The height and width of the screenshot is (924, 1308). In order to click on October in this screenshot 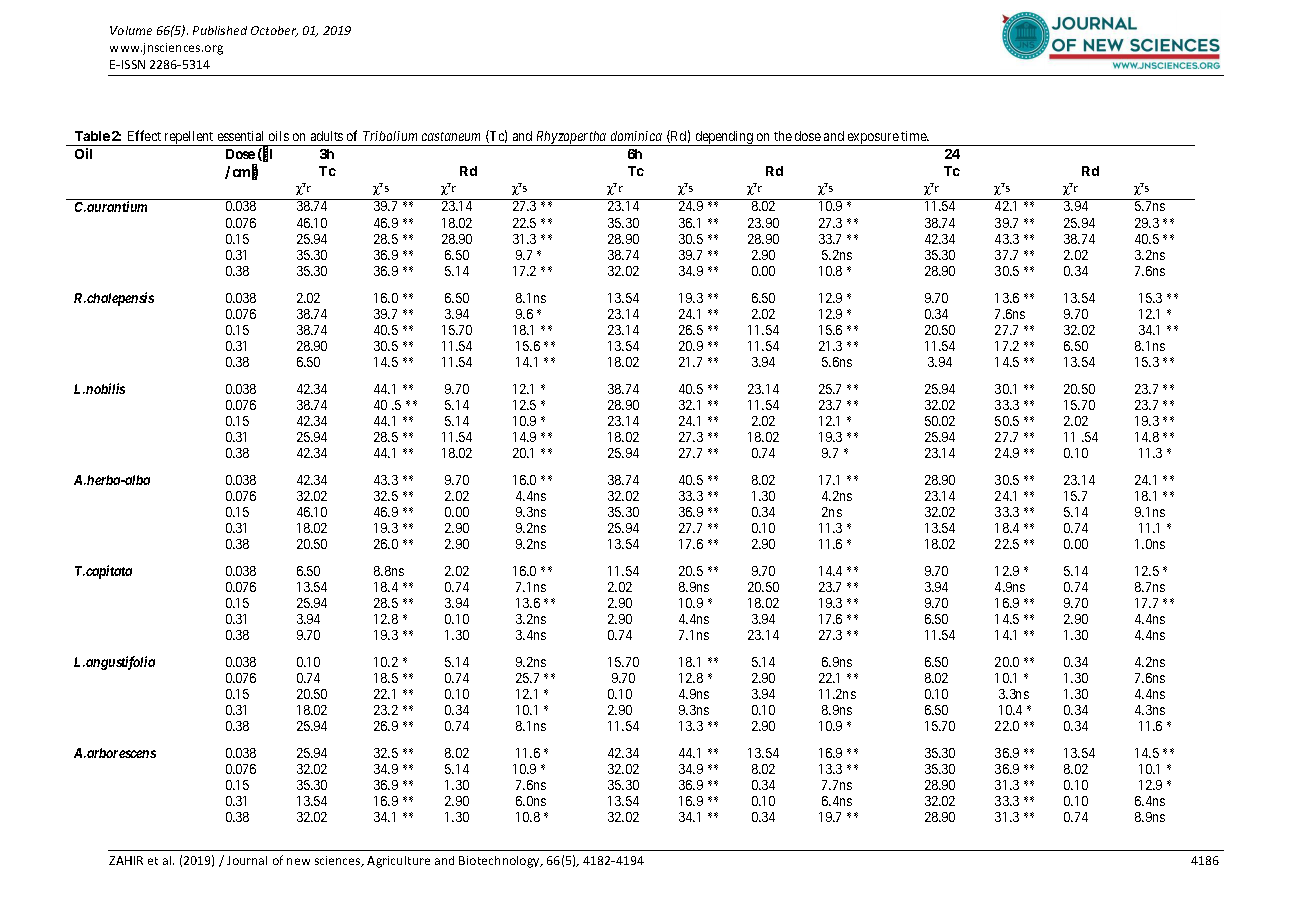, I will do `click(274, 31)`.
